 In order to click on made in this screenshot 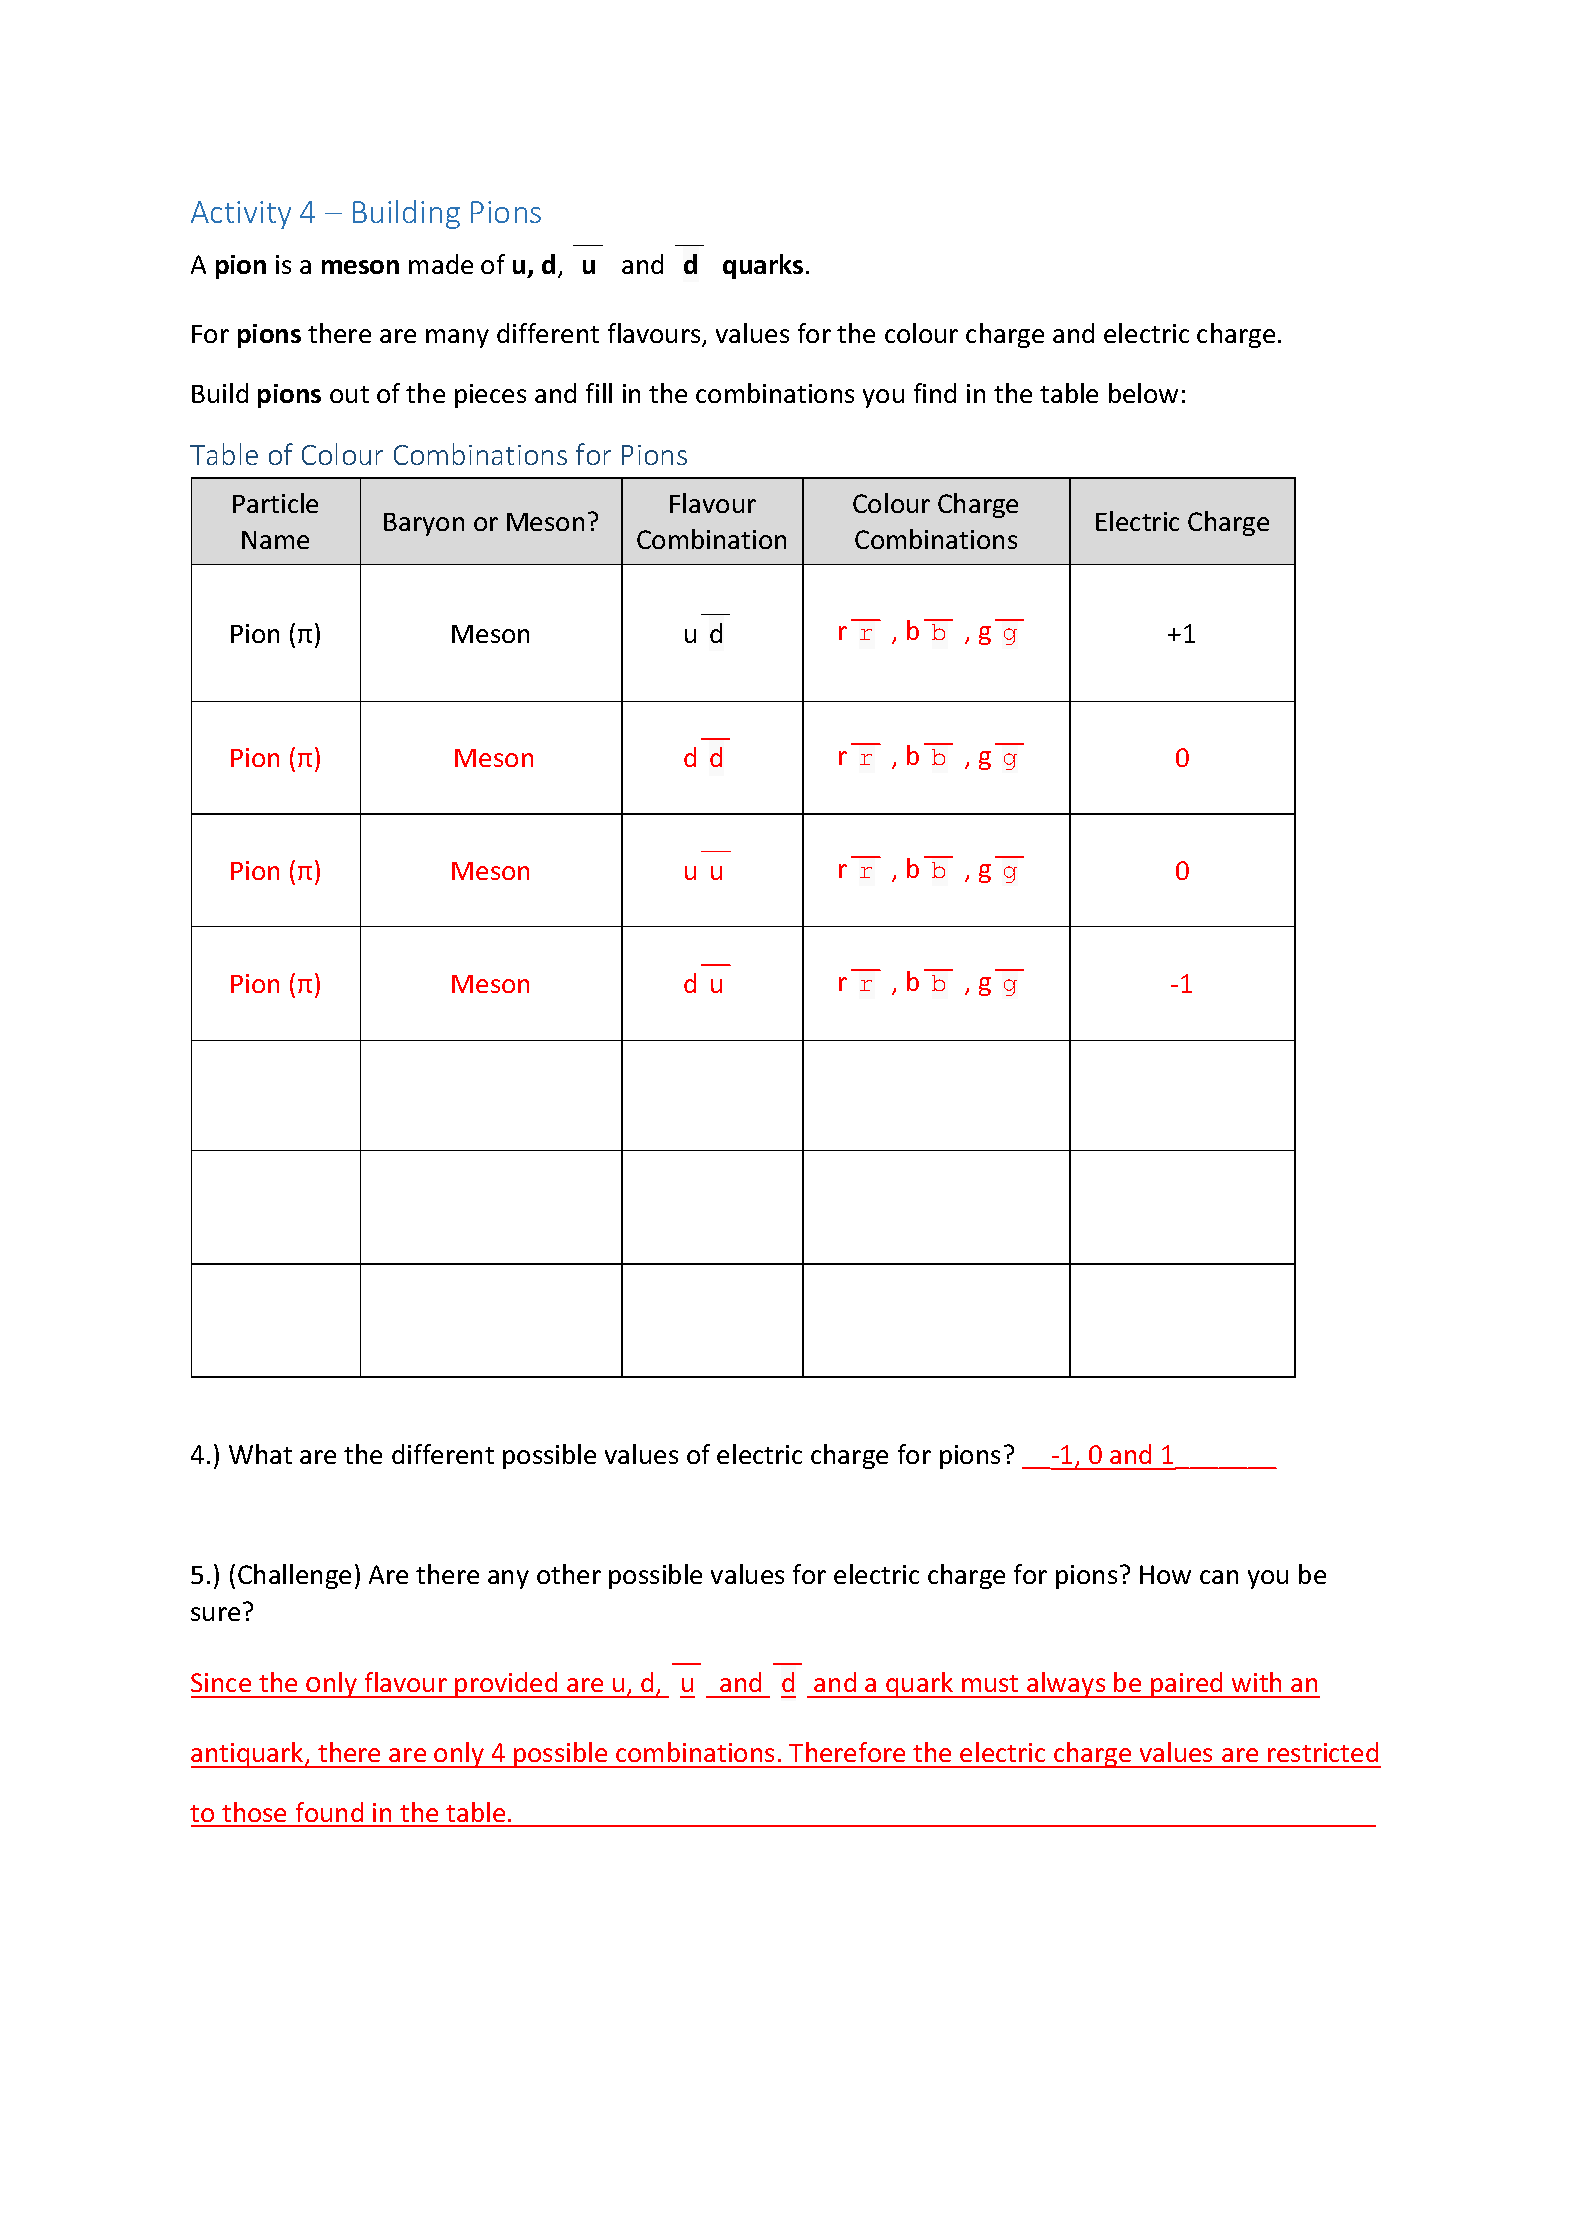, I will do `click(441, 264)`.
